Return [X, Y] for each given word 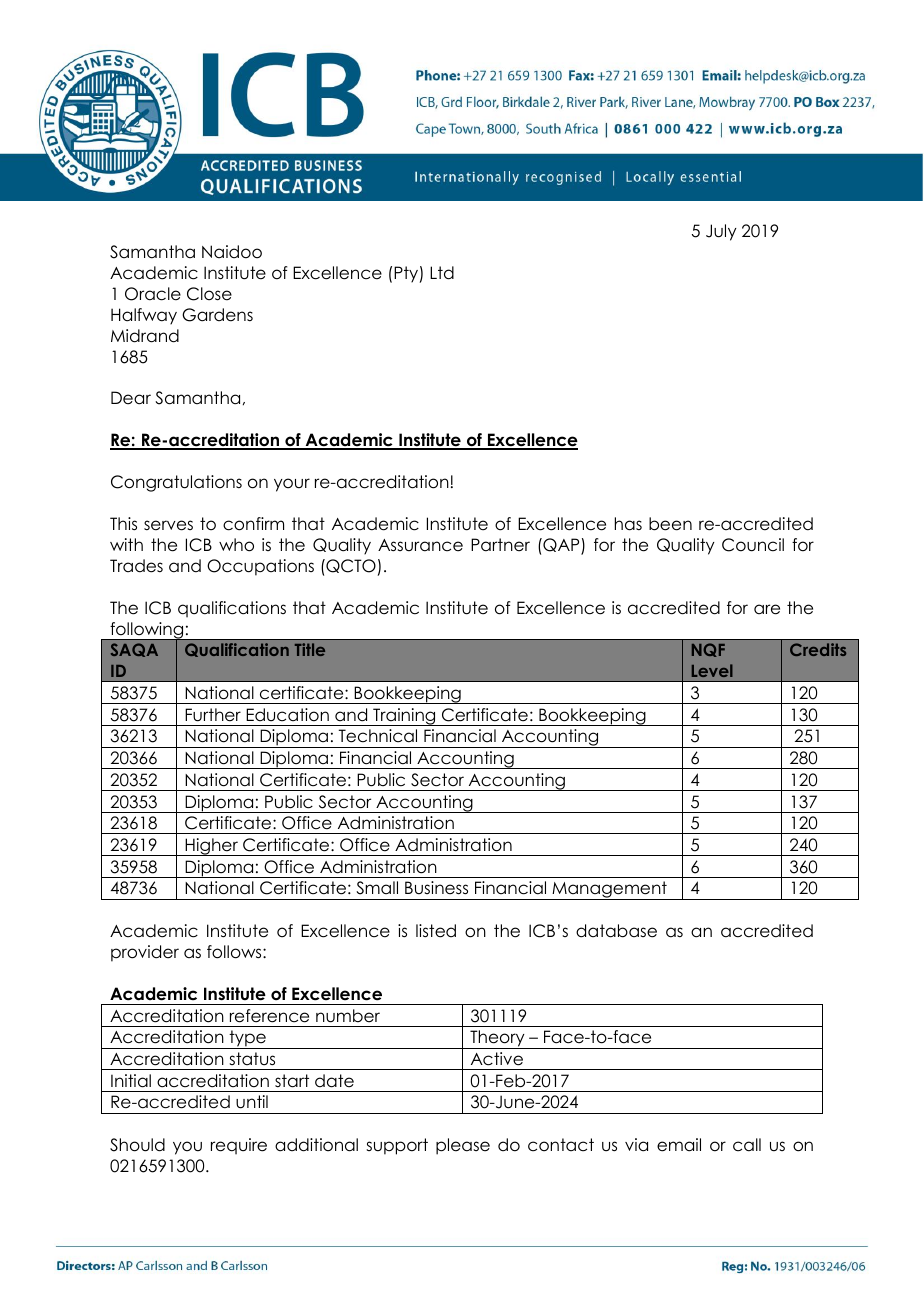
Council [753, 545]
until [252, 1102]
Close [209, 294]
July [721, 232]
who [236, 545]
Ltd [442, 273]
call [747, 1145]
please [463, 1146]
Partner [500, 545]
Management [609, 890]
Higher [211, 847]
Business [436, 888]
